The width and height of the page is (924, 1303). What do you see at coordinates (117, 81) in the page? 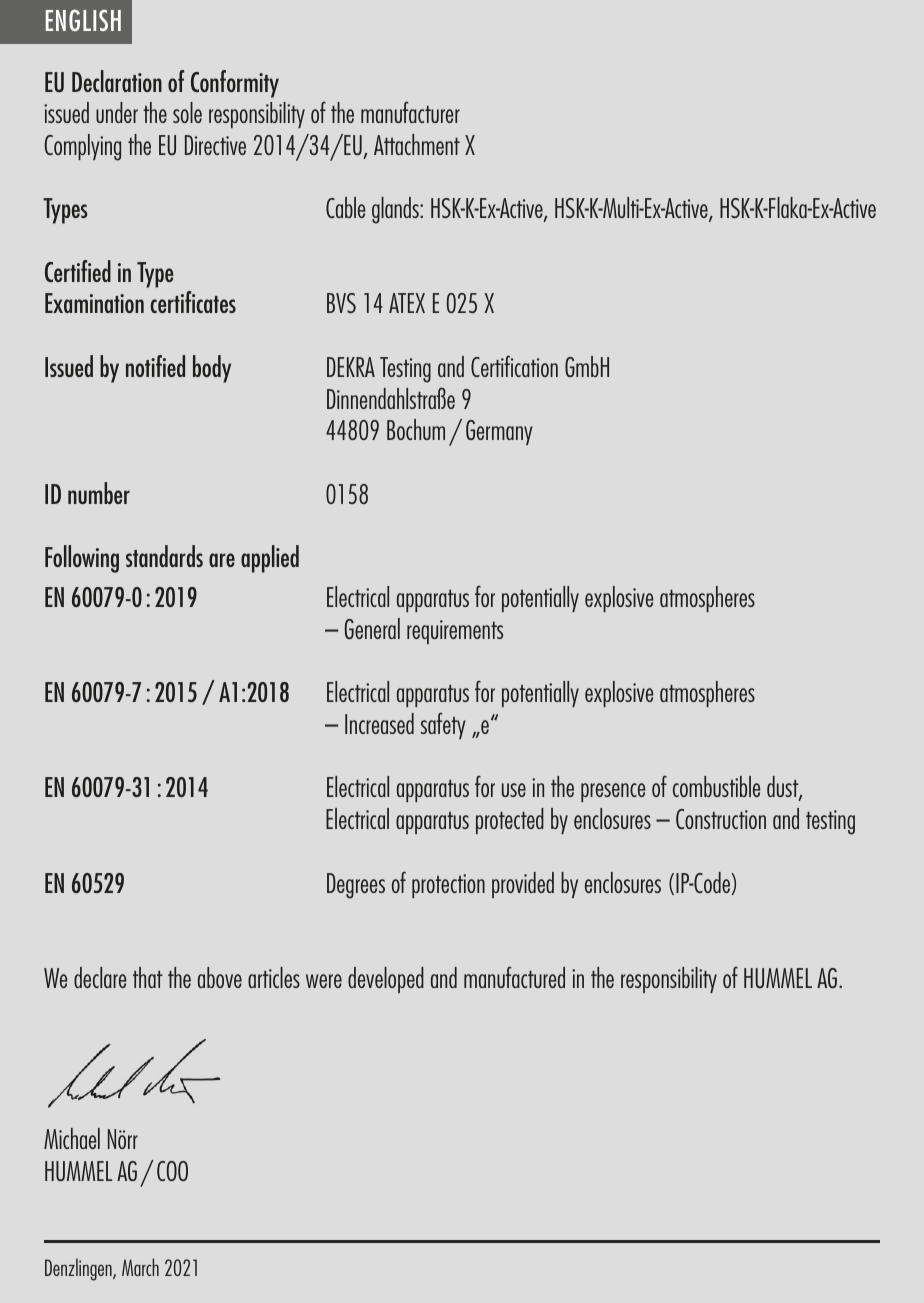
I see `Declaration` at bounding box center [117, 81].
